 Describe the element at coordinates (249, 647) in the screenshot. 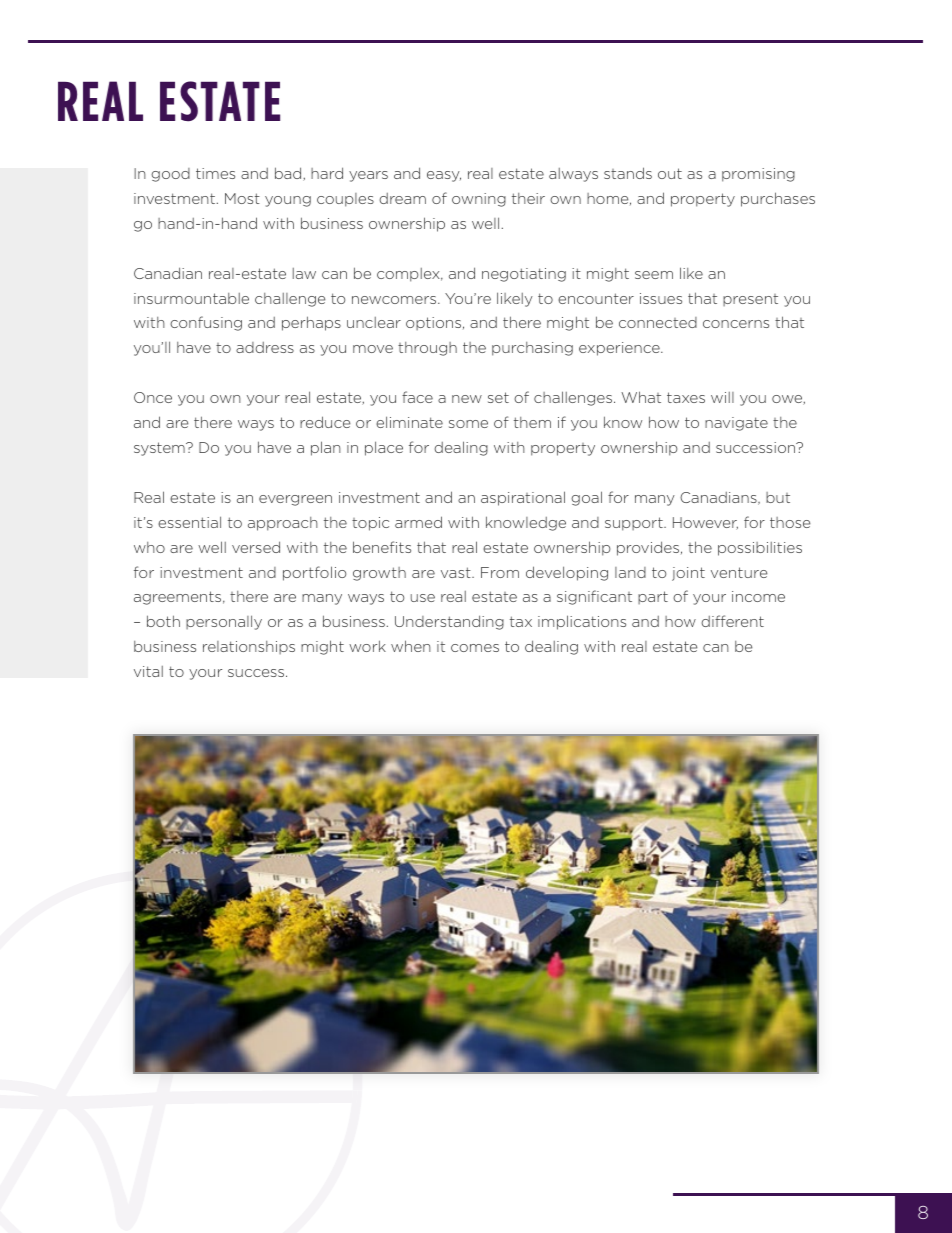

I see `relationships` at that location.
